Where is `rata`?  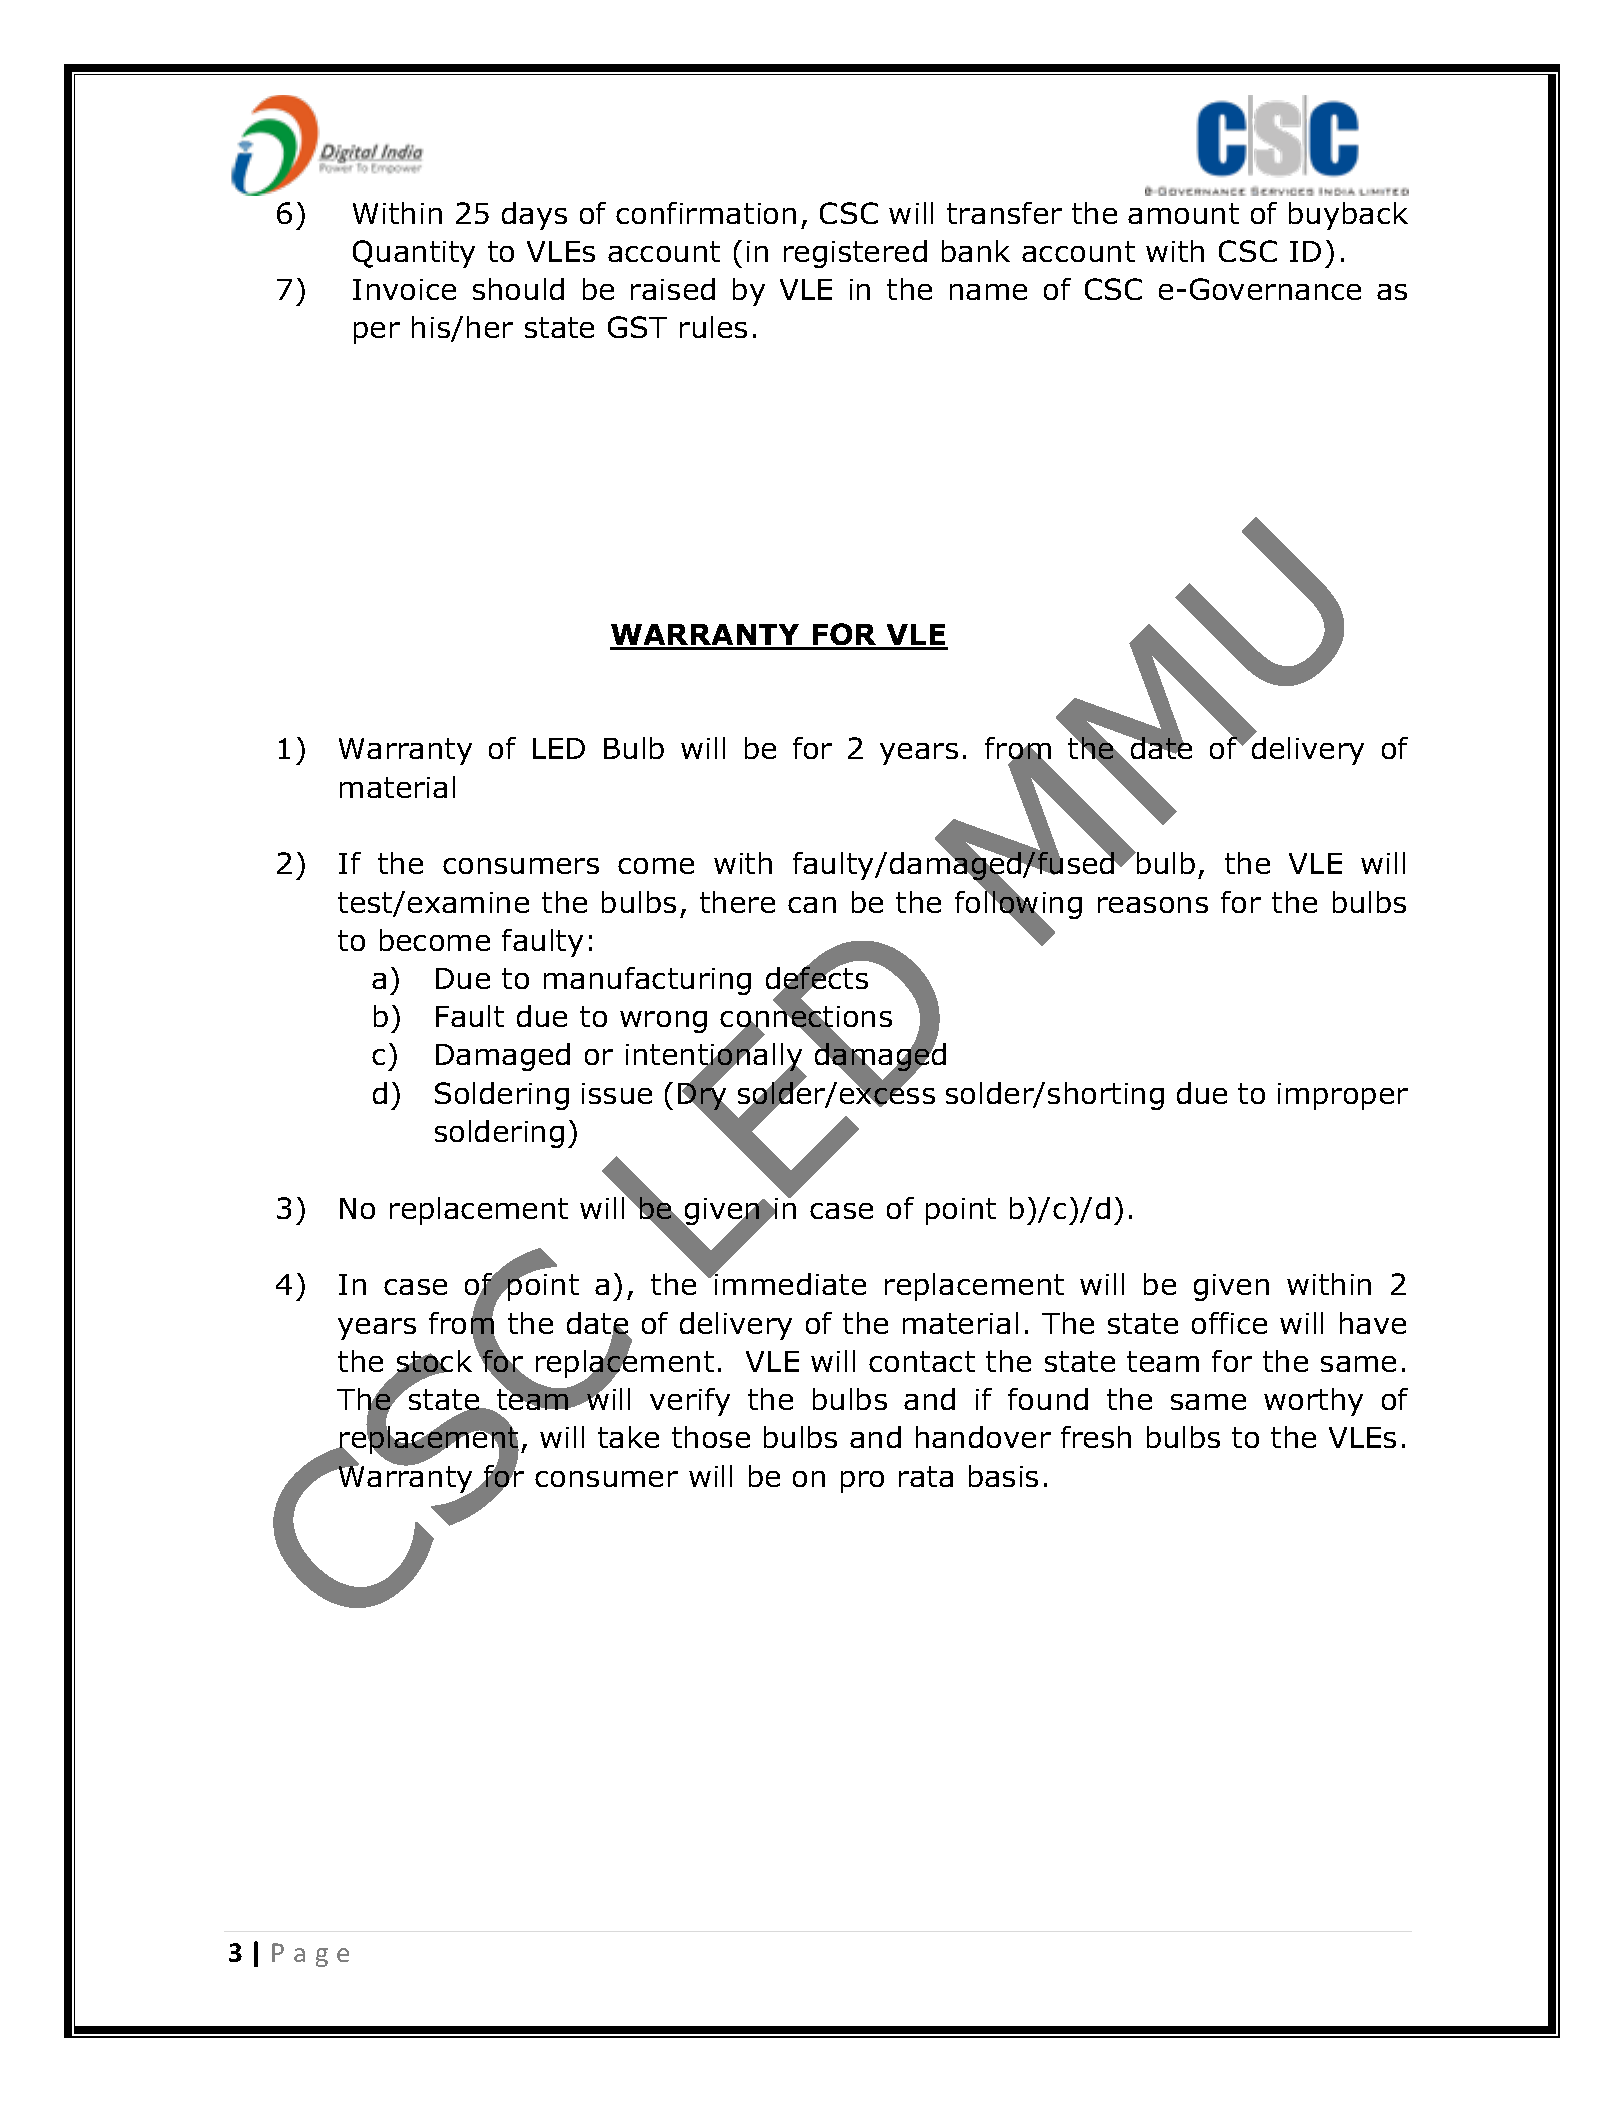
rata is located at coordinates (926, 1476).
